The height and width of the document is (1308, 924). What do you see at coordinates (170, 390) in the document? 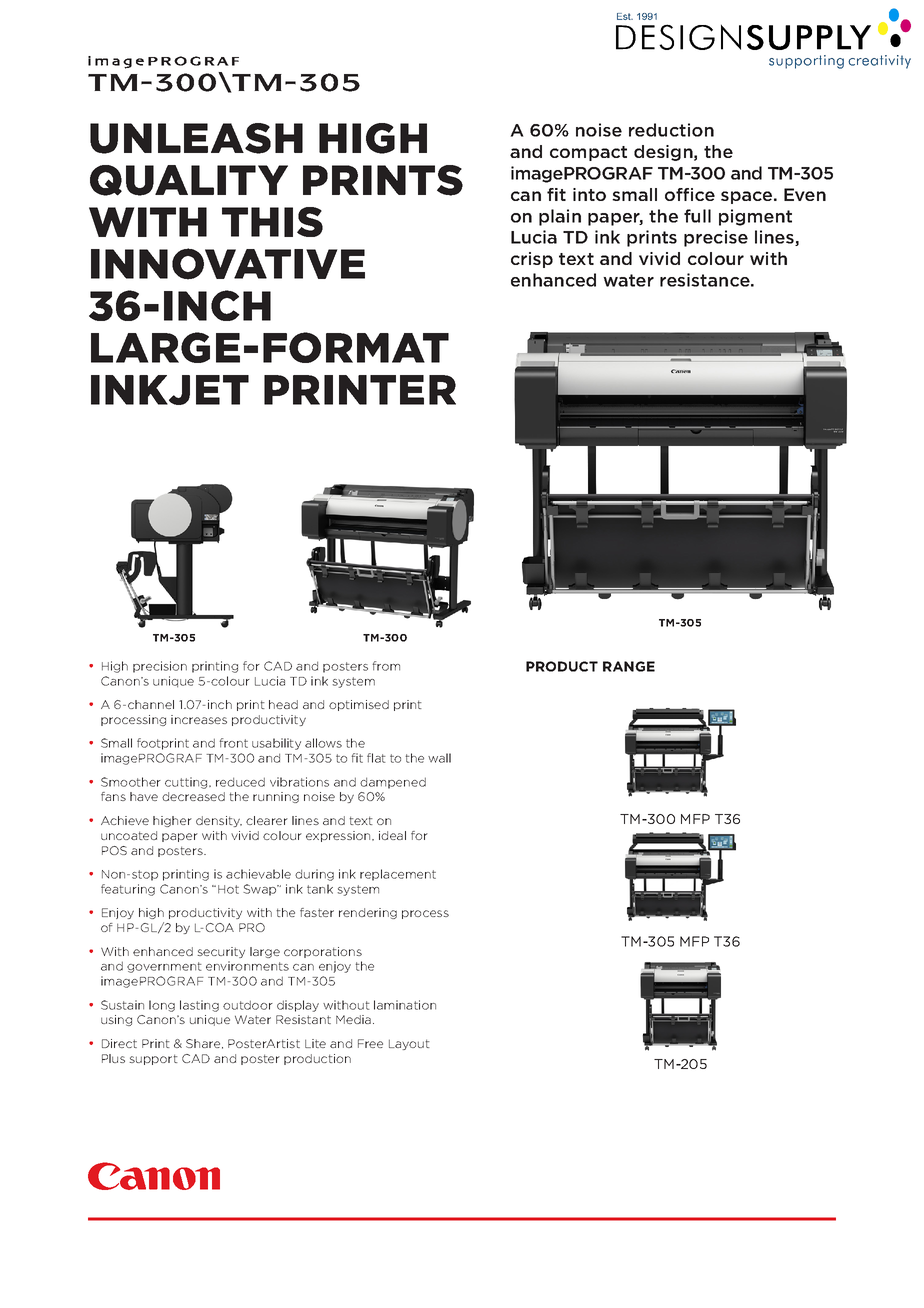
I see `INKJET` at bounding box center [170, 390].
